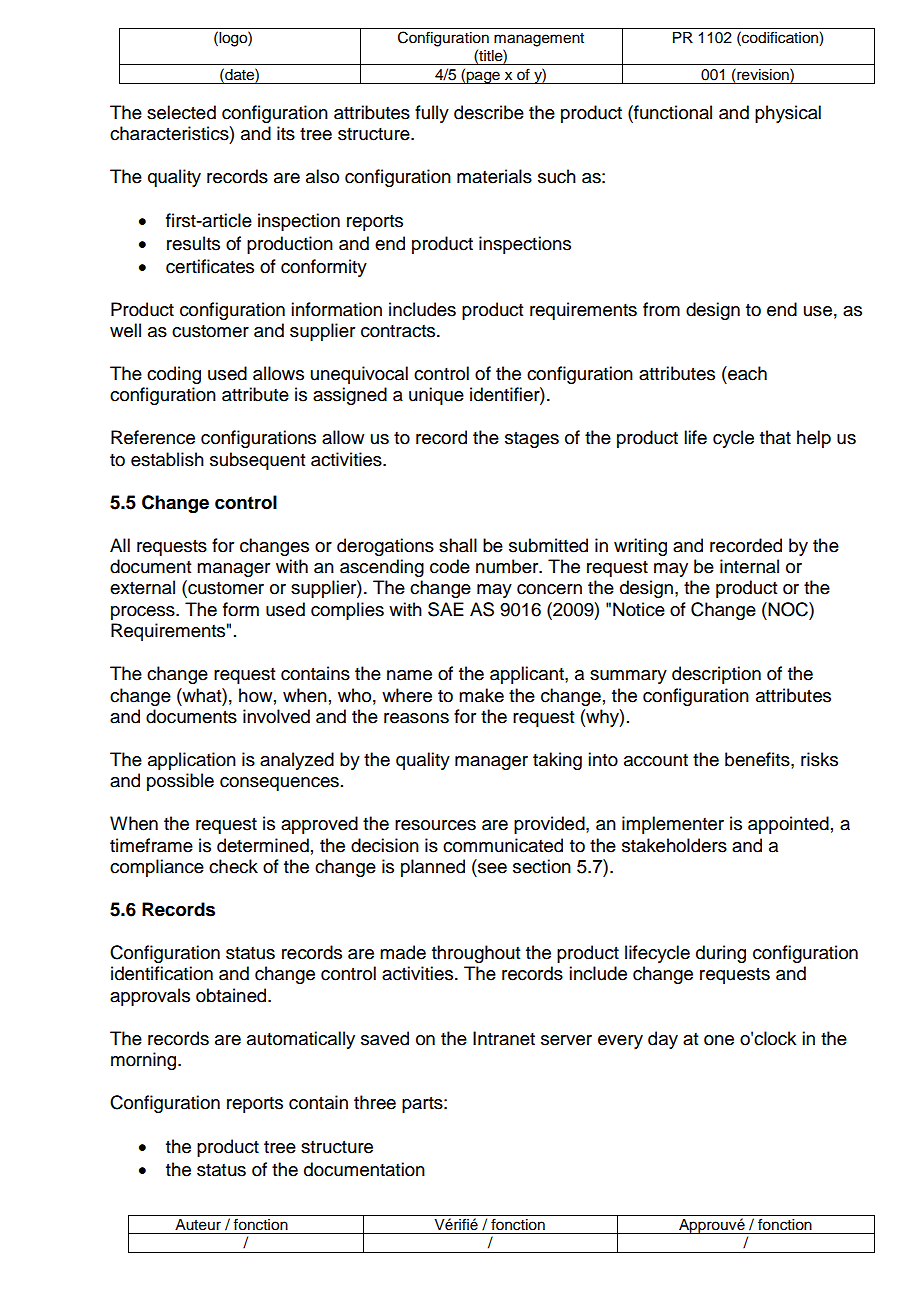 The image size is (924, 1308). Describe the element at coordinates (503, 845) in the document. I see `communicated` at that location.
